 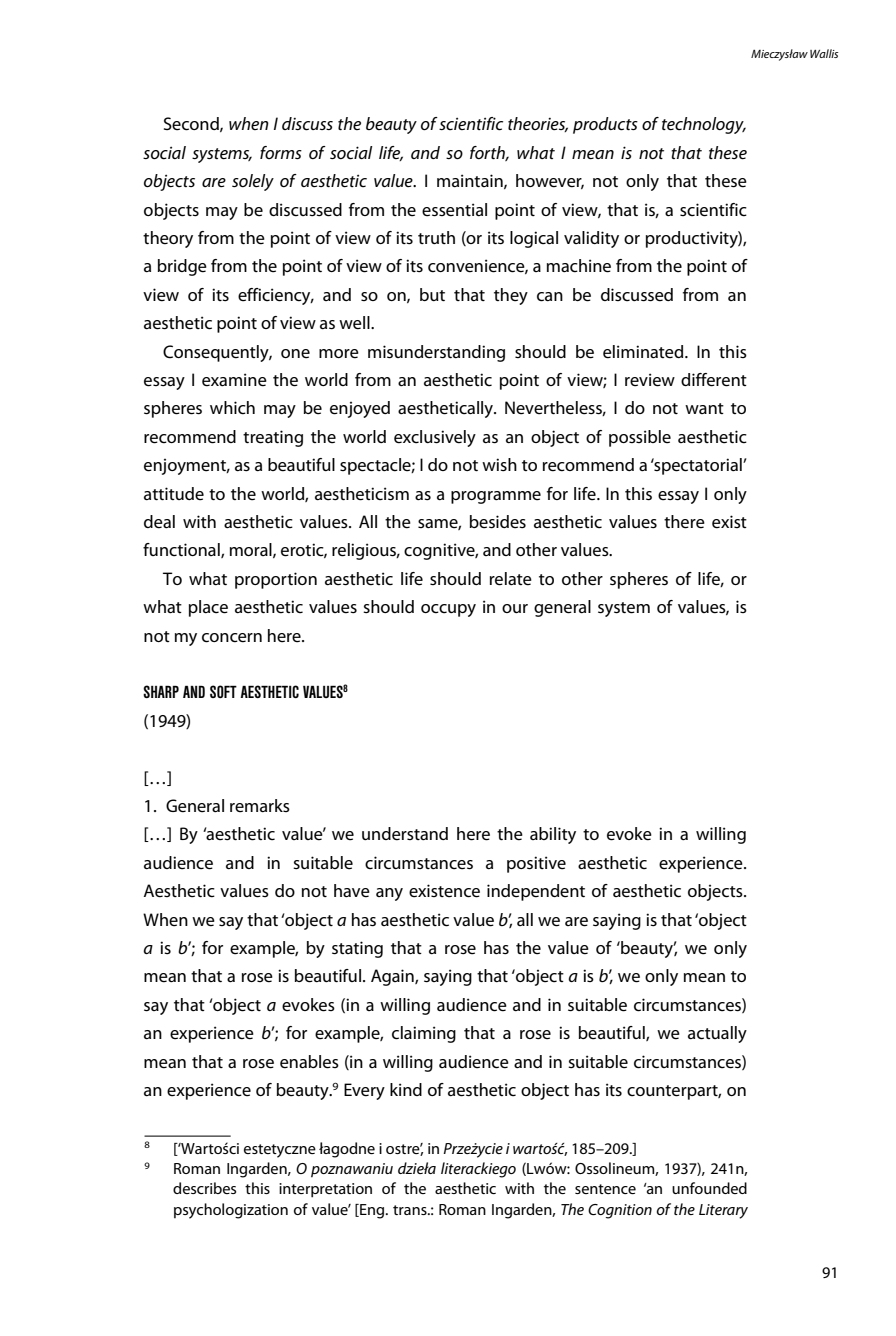 I want to click on SOFT, so click(x=223, y=691).
